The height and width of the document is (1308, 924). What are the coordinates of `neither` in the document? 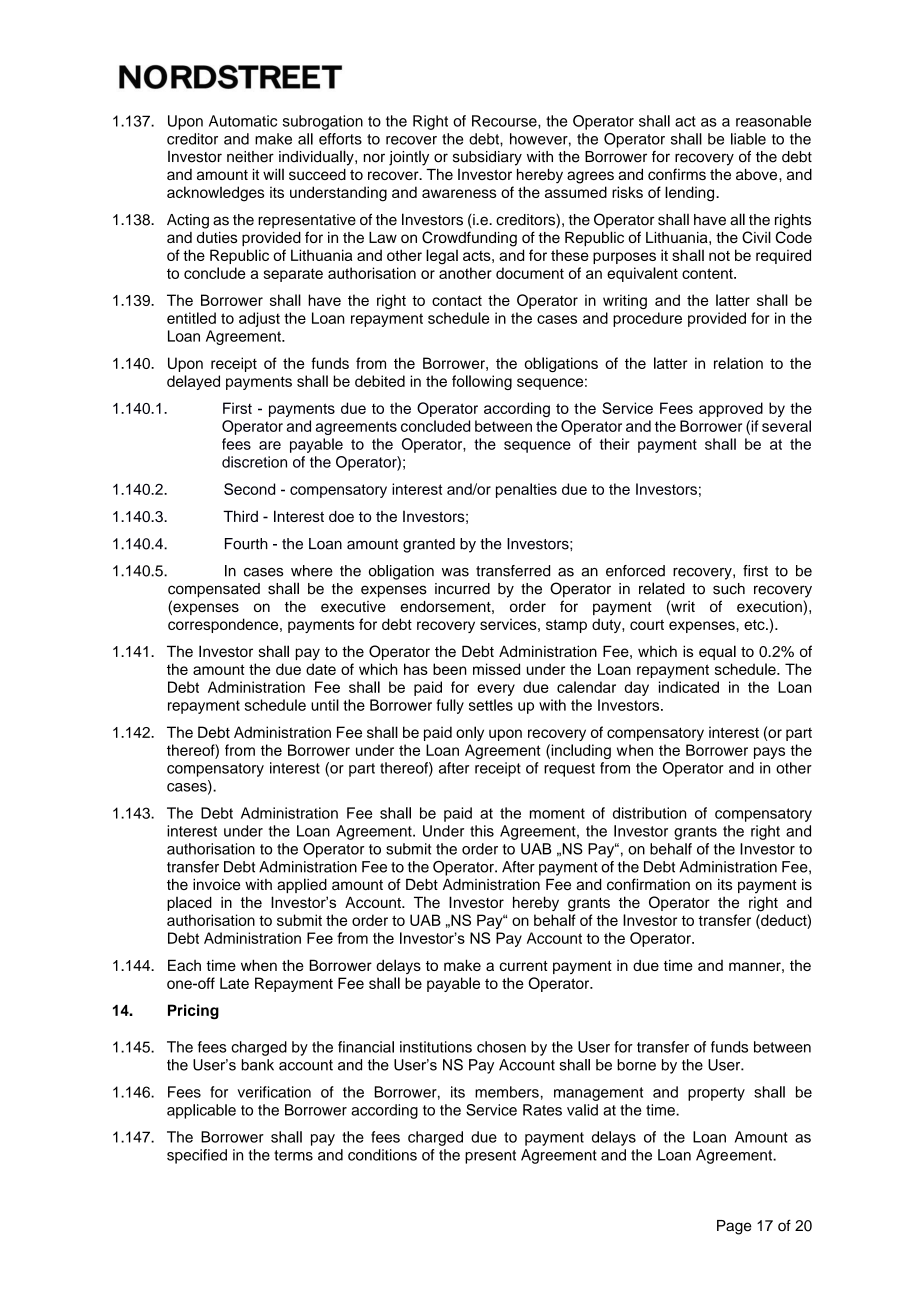 It's located at (250, 157).
